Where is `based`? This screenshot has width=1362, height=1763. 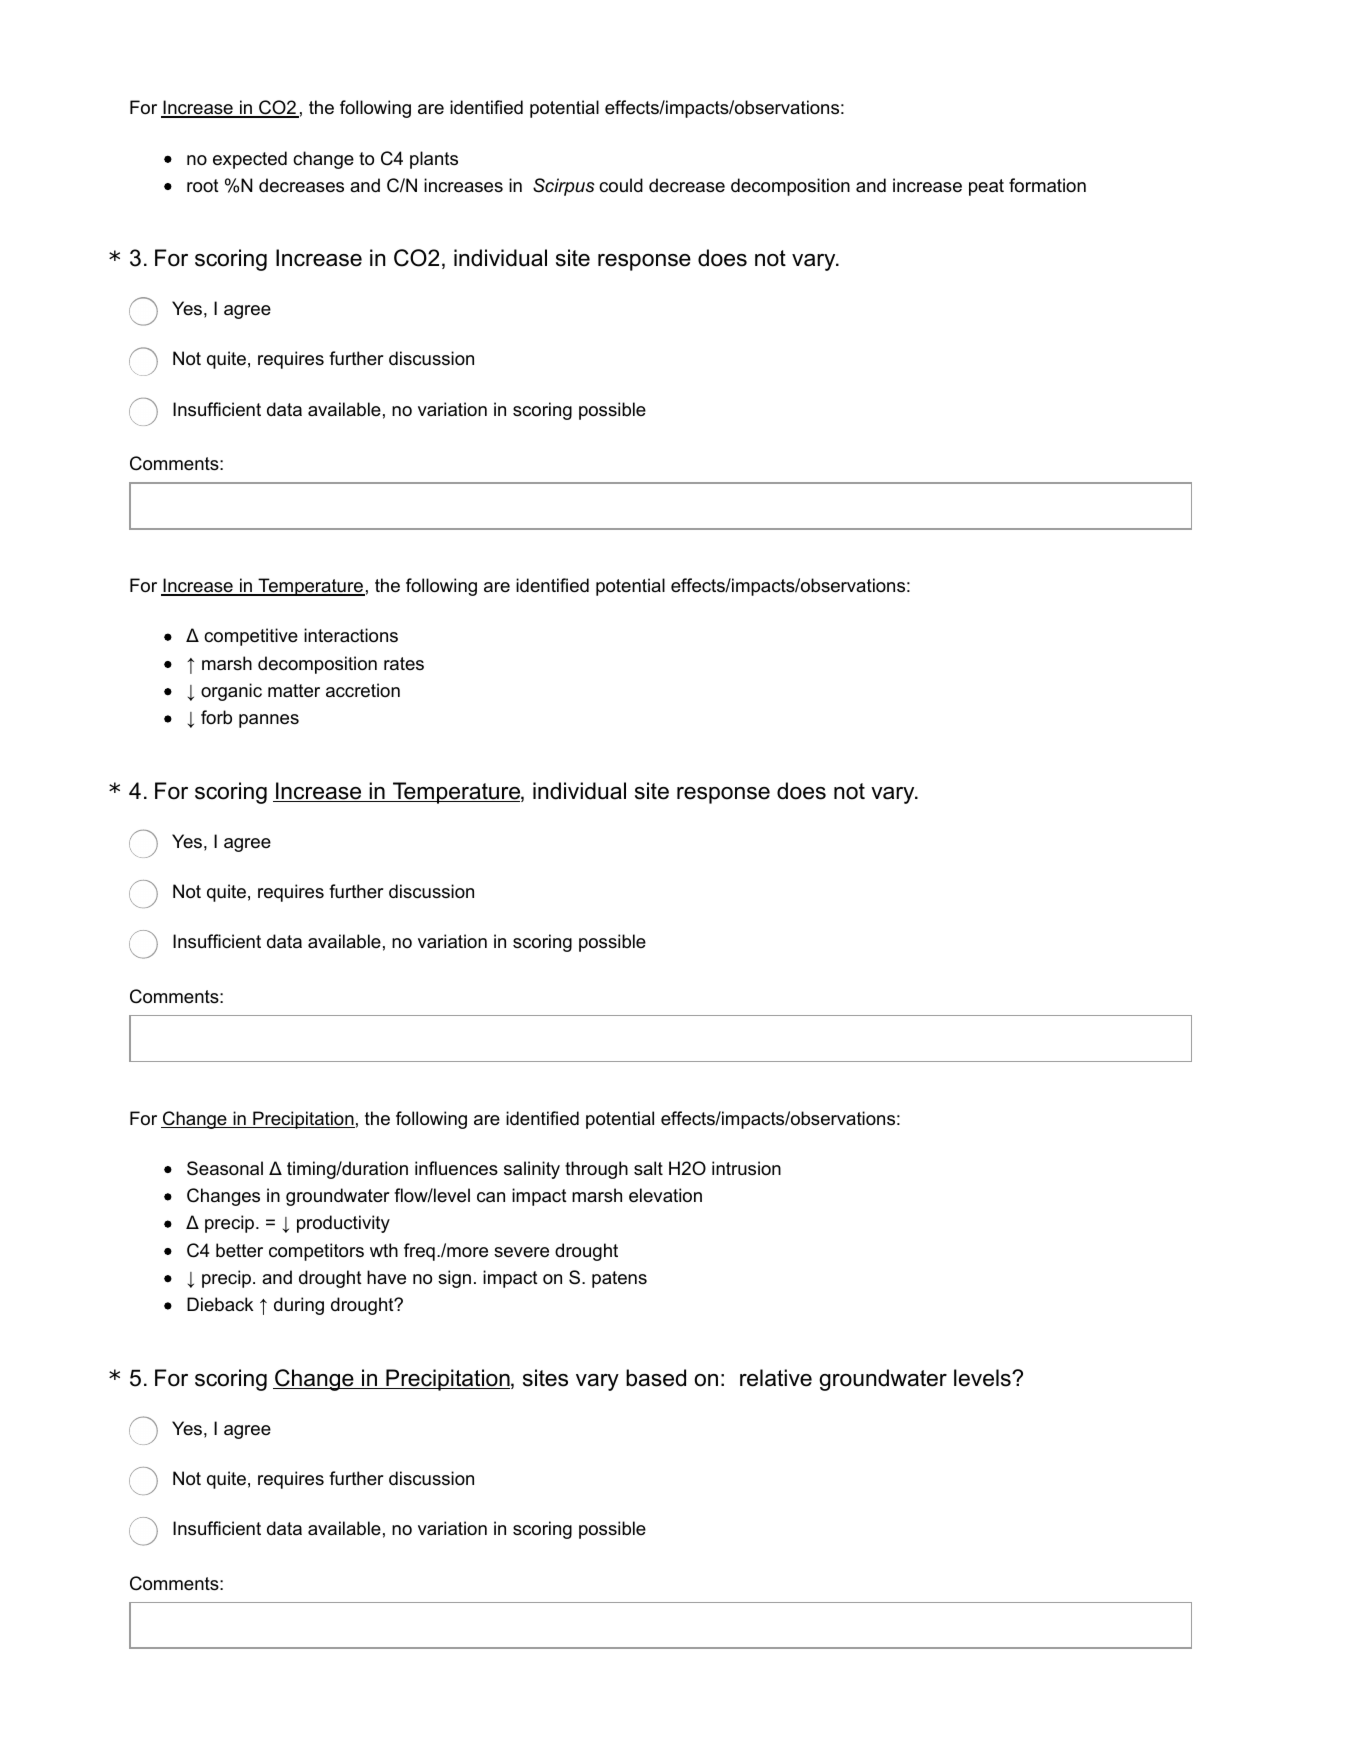 based is located at coordinates (656, 1378).
